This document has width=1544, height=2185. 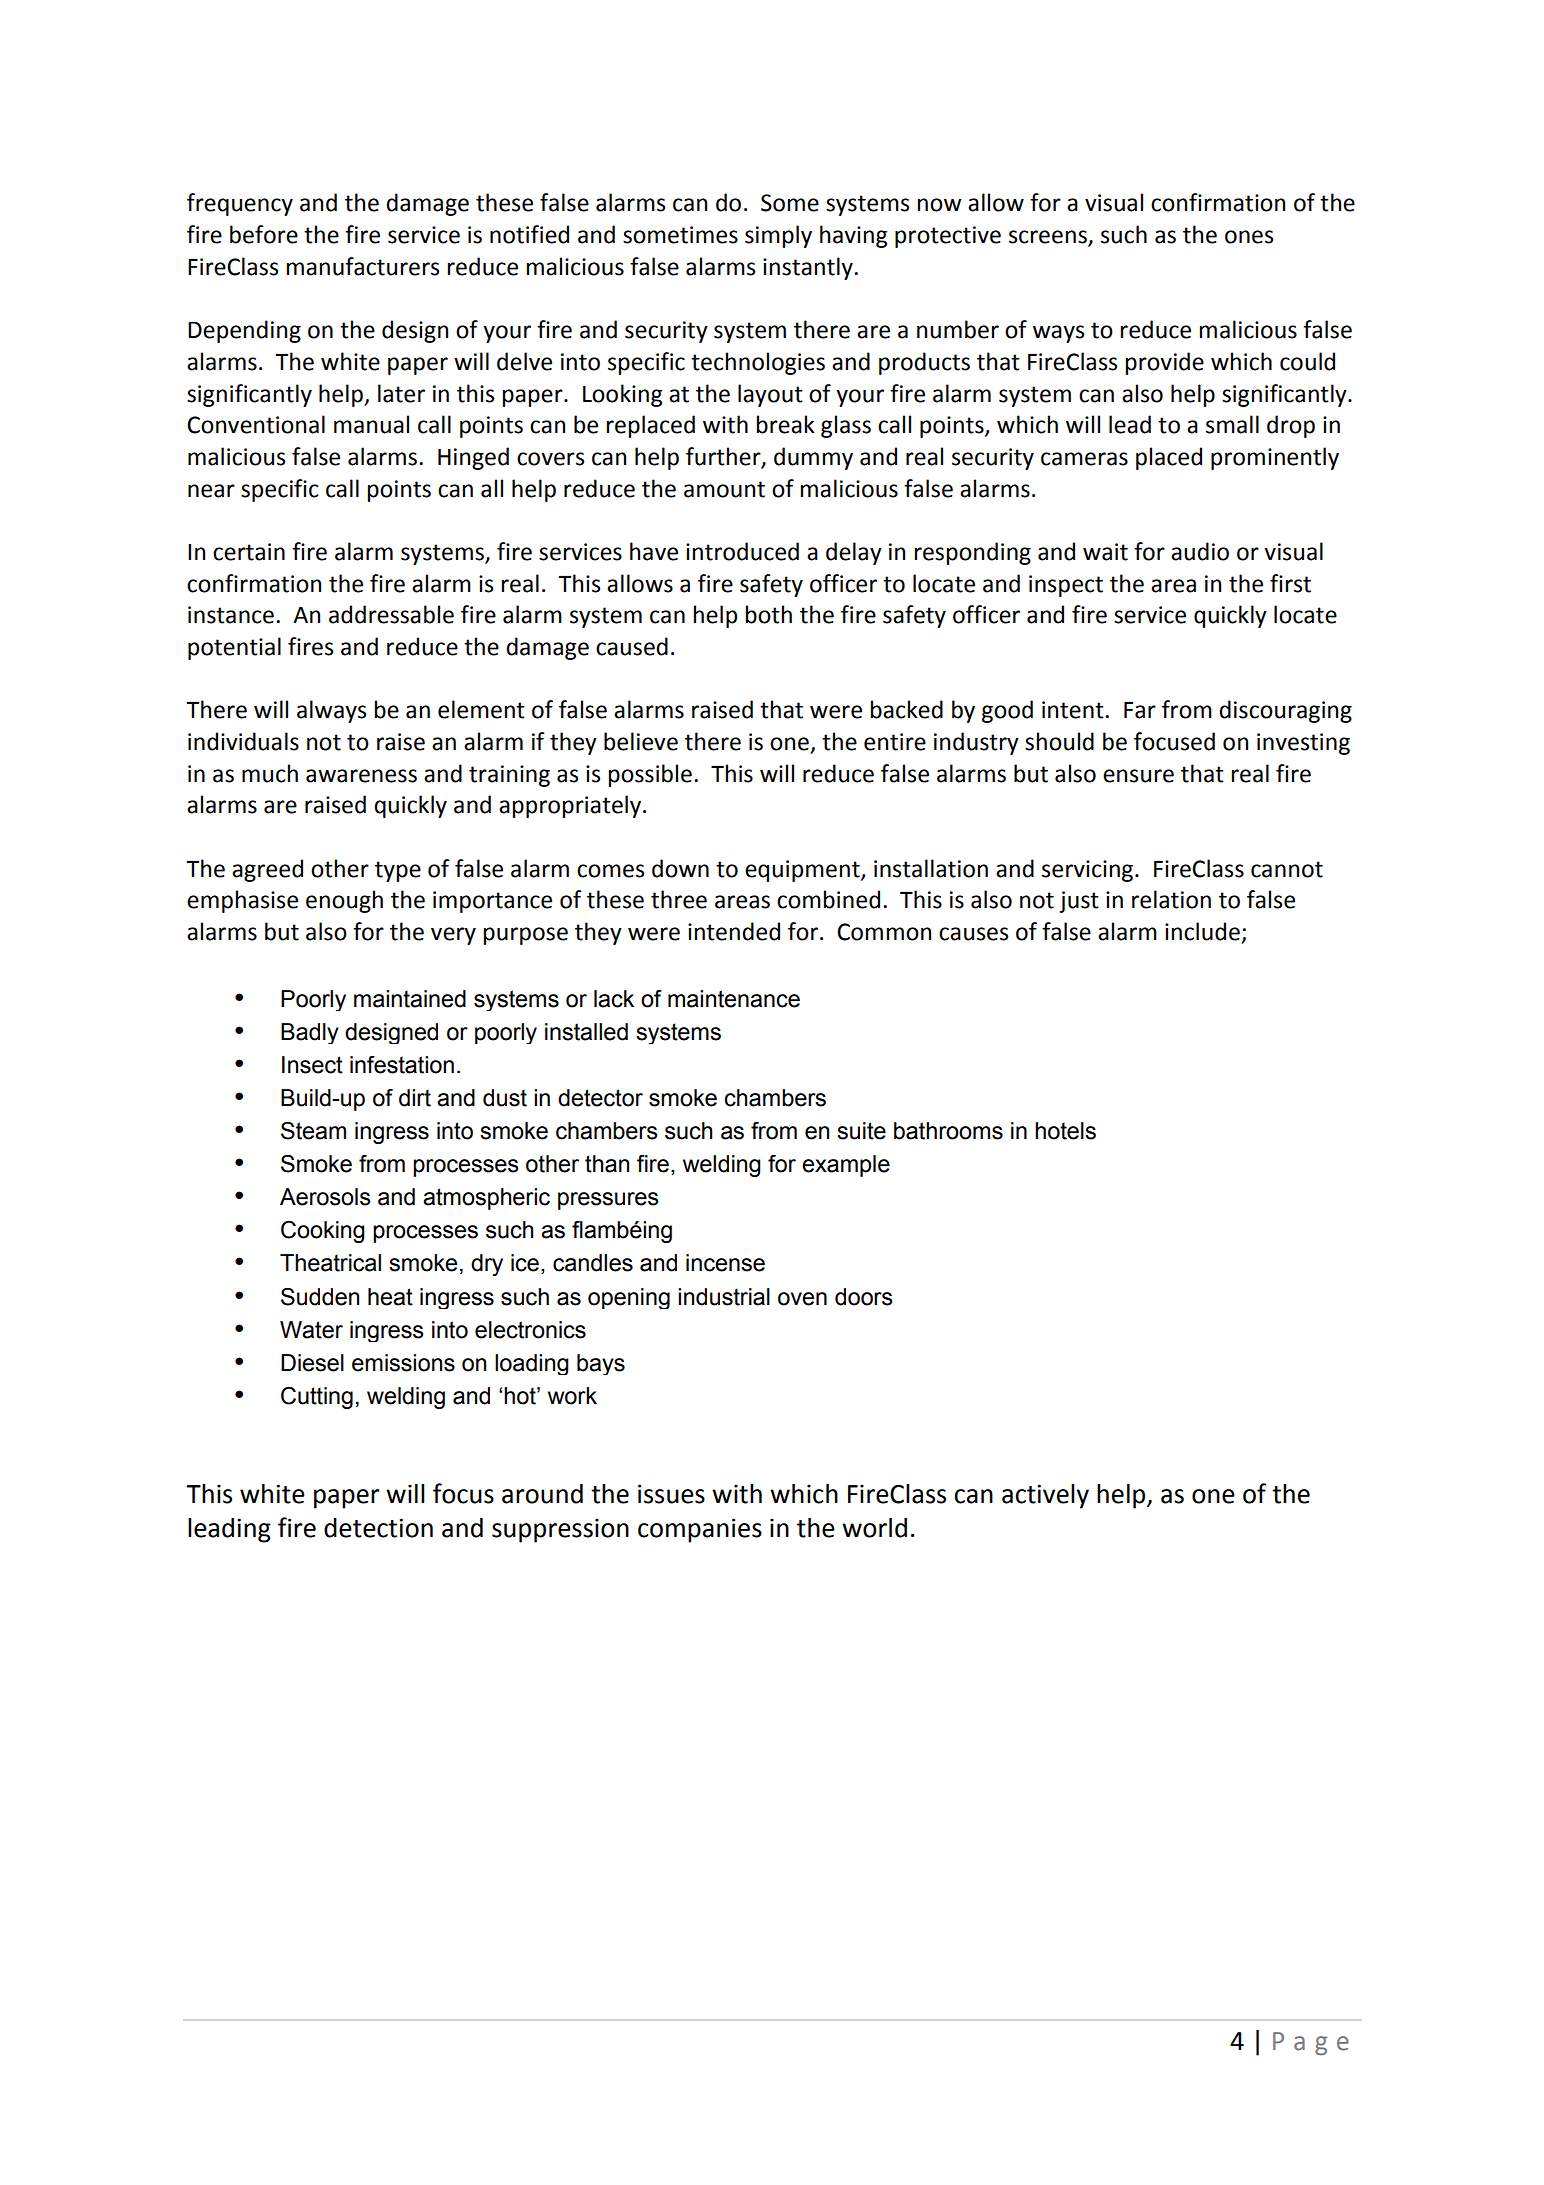 I want to click on example, so click(x=846, y=1166).
